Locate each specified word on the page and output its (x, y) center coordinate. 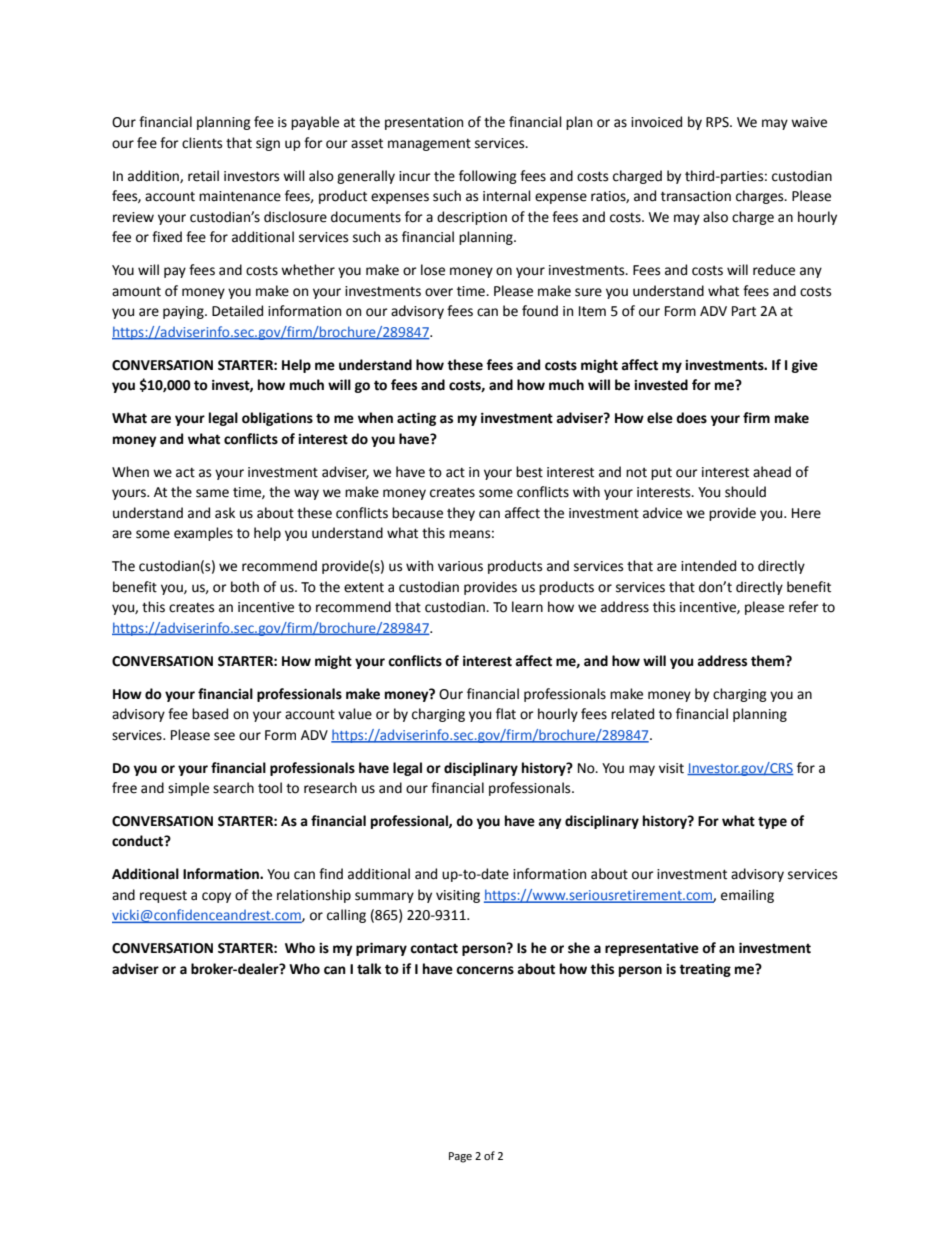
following (488, 177)
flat (506, 714)
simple (188, 789)
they (461, 514)
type (772, 822)
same (212, 493)
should (745, 492)
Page (460, 1157)
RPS (718, 122)
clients (202, 143)
